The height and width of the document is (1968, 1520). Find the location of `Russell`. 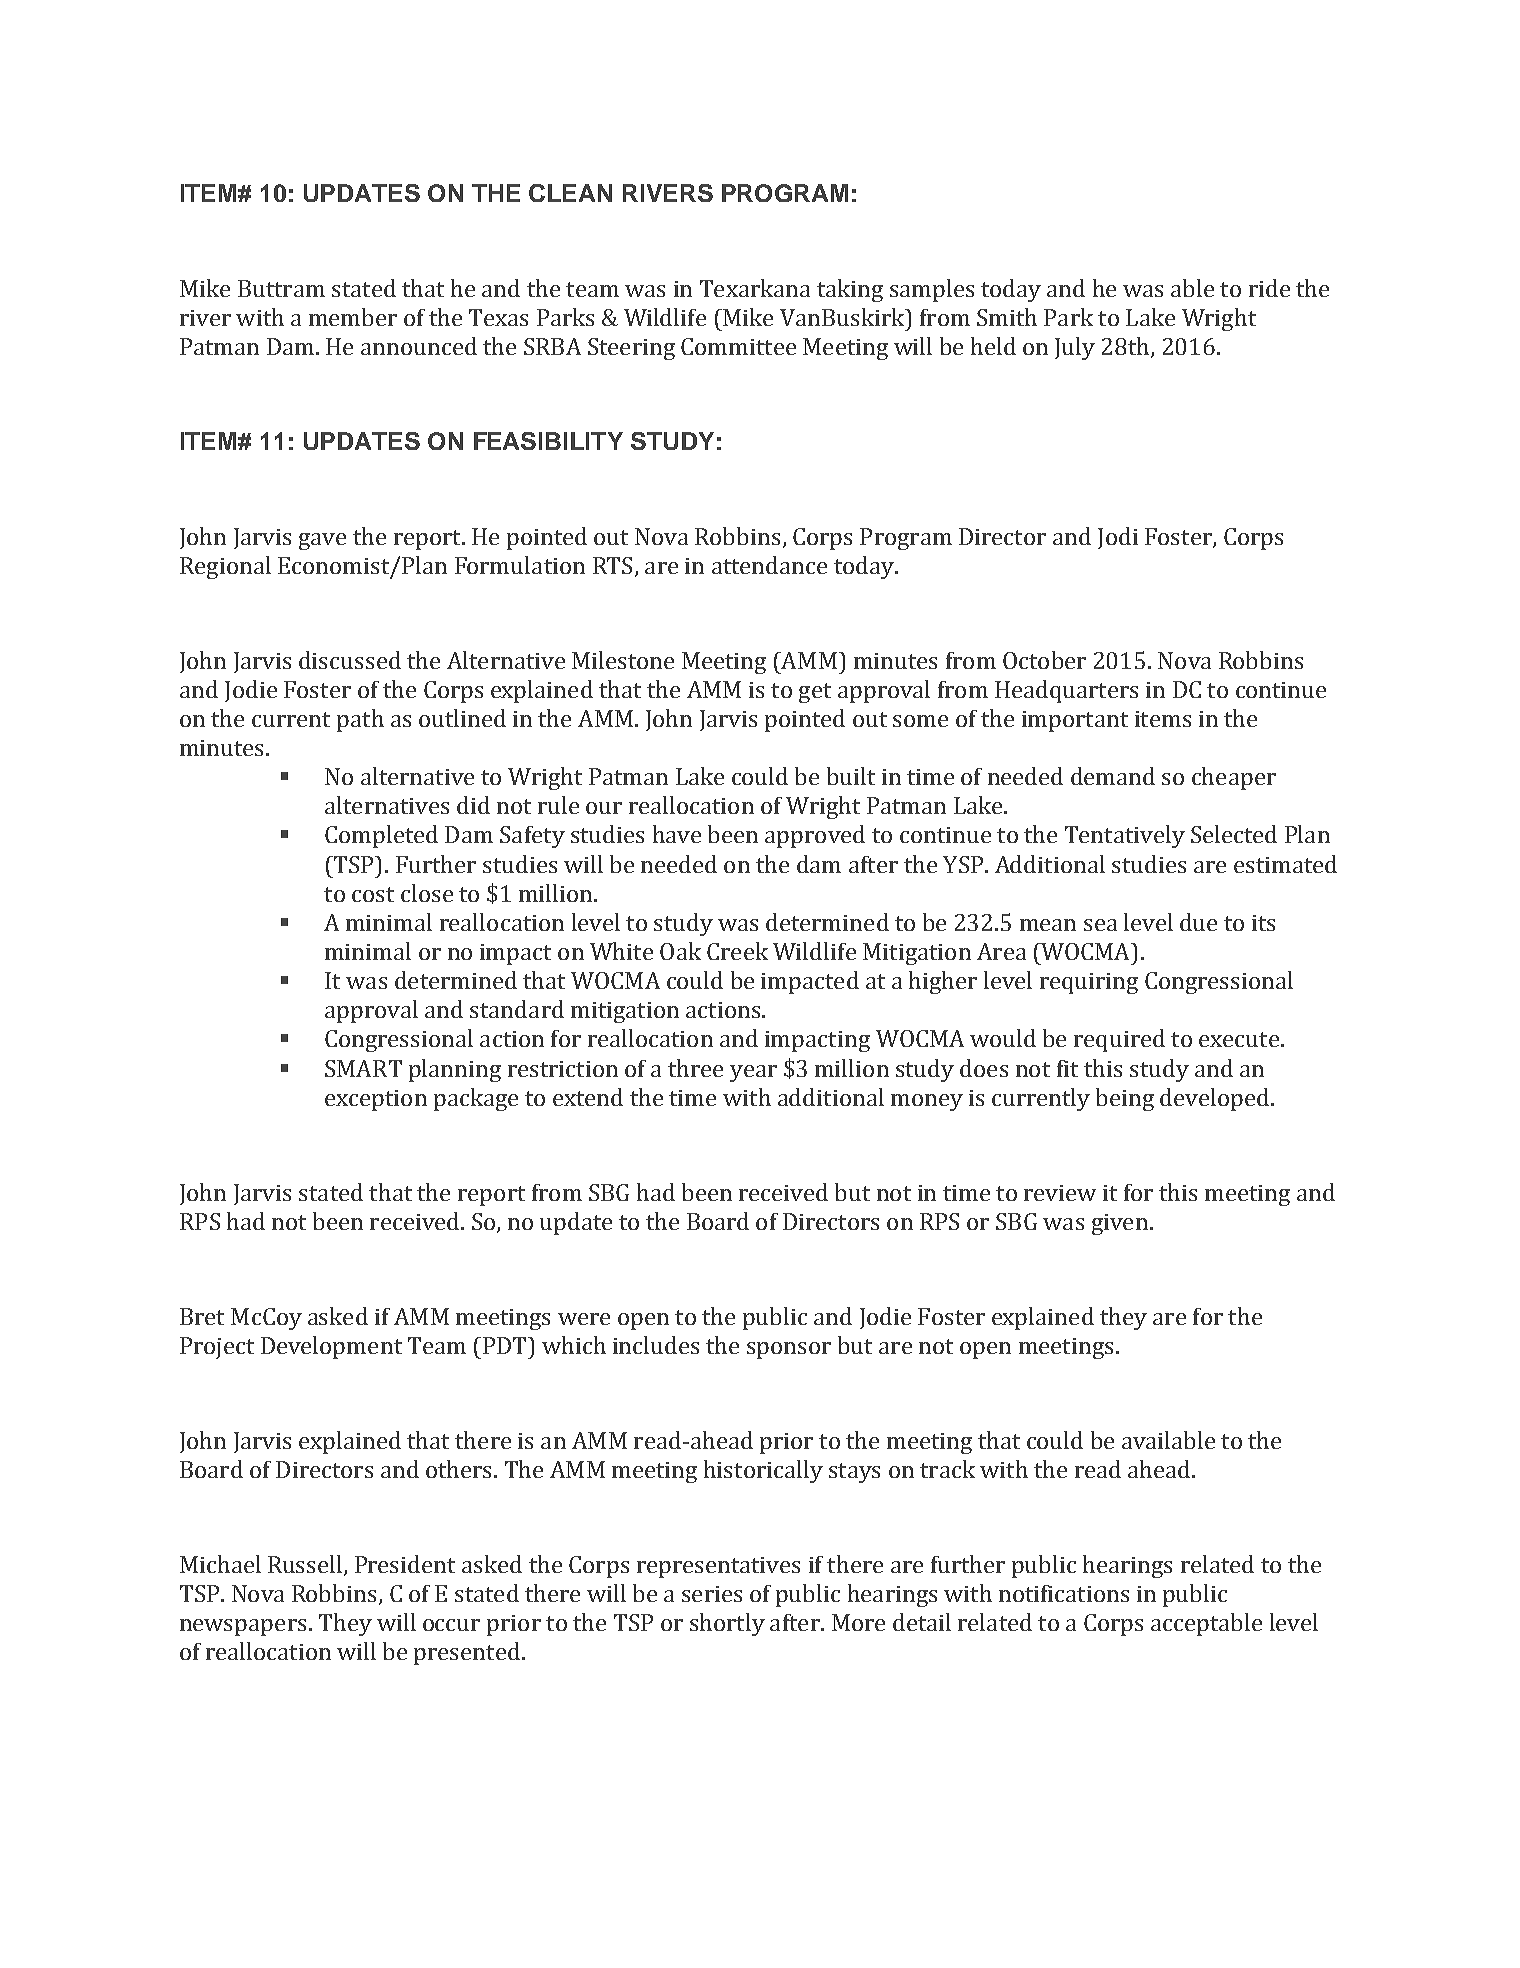

Russell is located at coordinates (306, 1565).
